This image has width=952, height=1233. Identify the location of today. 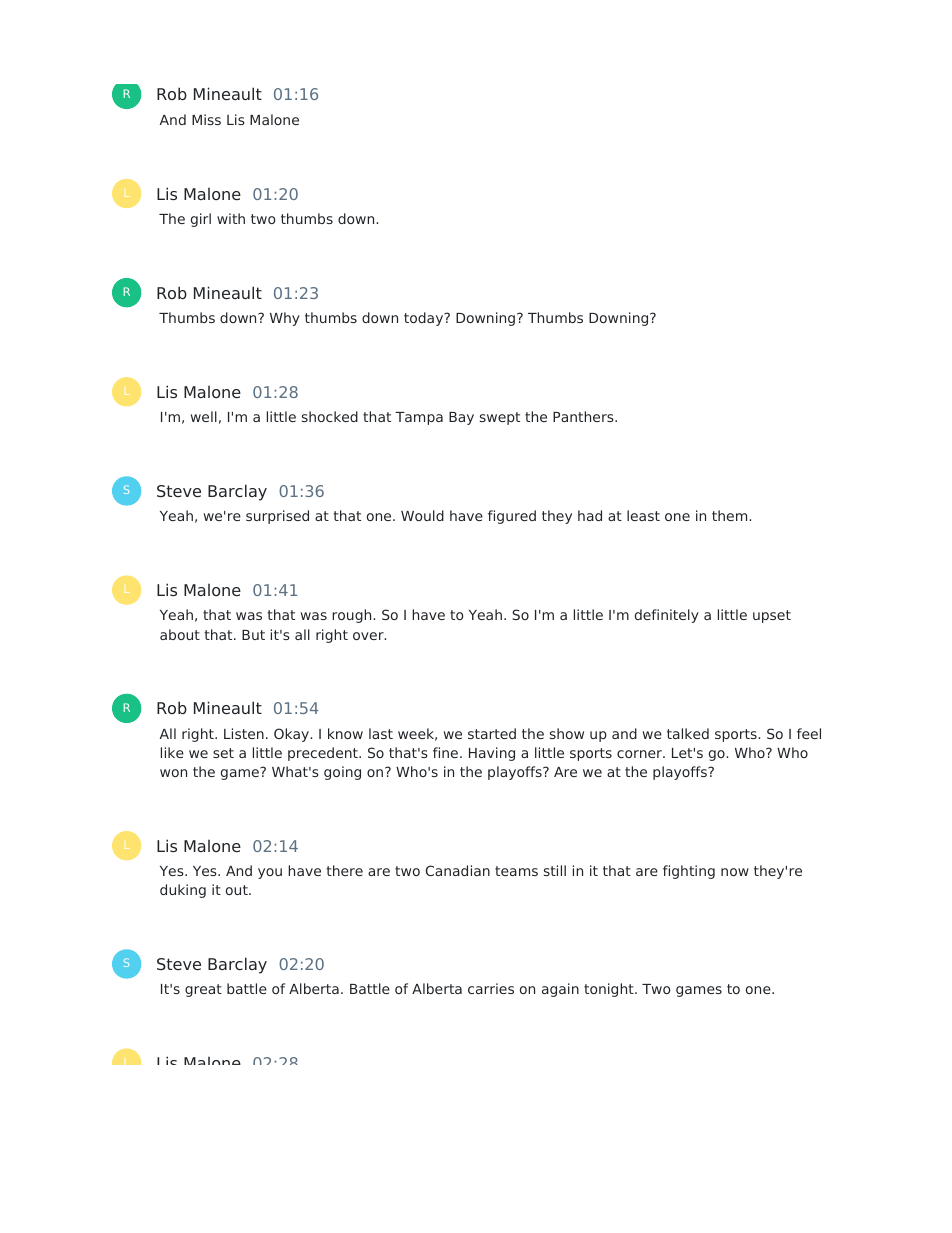
(425, 319).
